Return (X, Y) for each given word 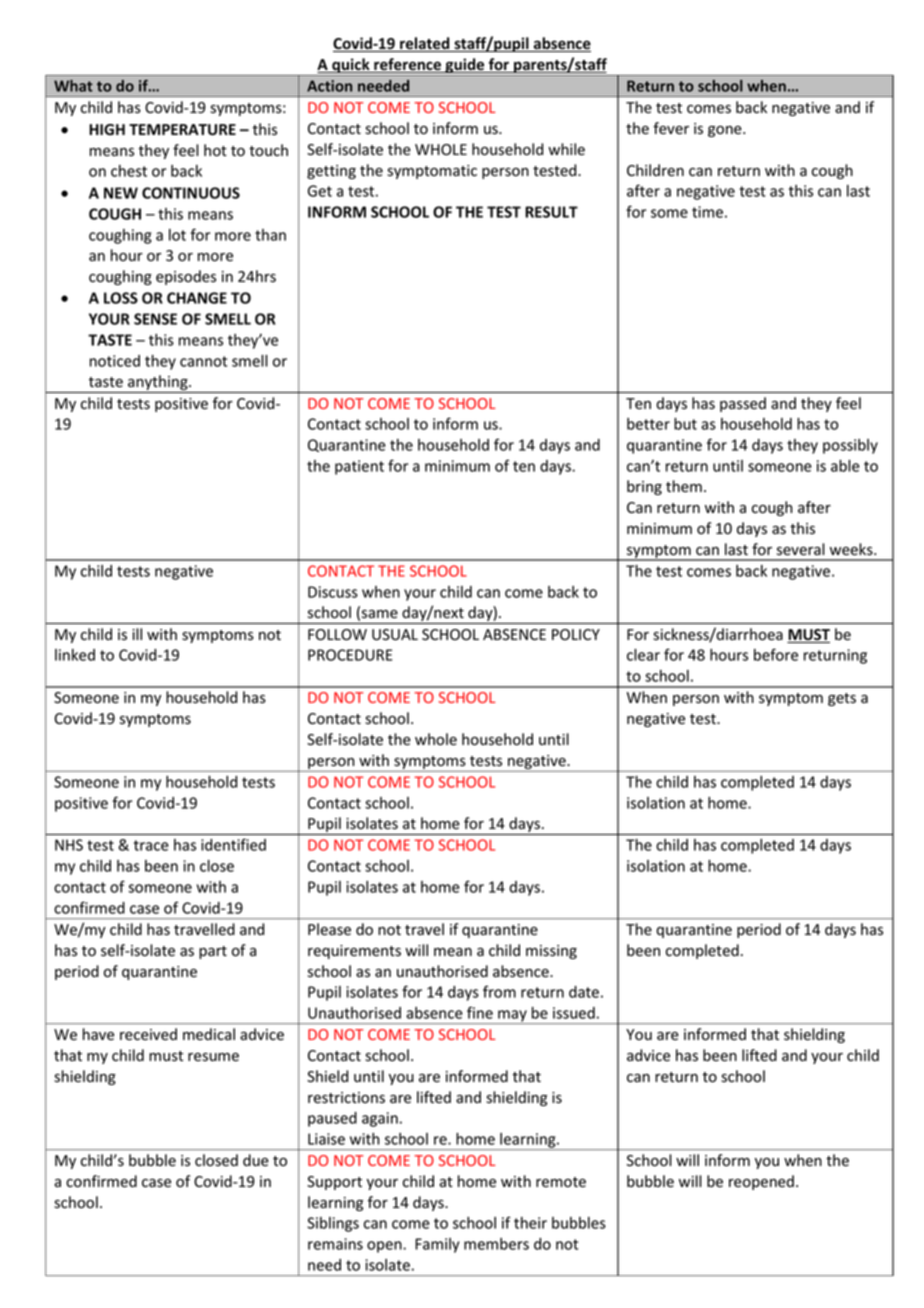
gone (726, 131)
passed (743, 404)
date (584, 992)
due (256, 1160)
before (776, 654)
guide (465, 67)
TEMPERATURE (182, 130)
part (213, 952)
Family (437, 1245)
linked (75, 655)
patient (359, 467)
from (499, 991)
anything (158, 384)
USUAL (395, 635)
